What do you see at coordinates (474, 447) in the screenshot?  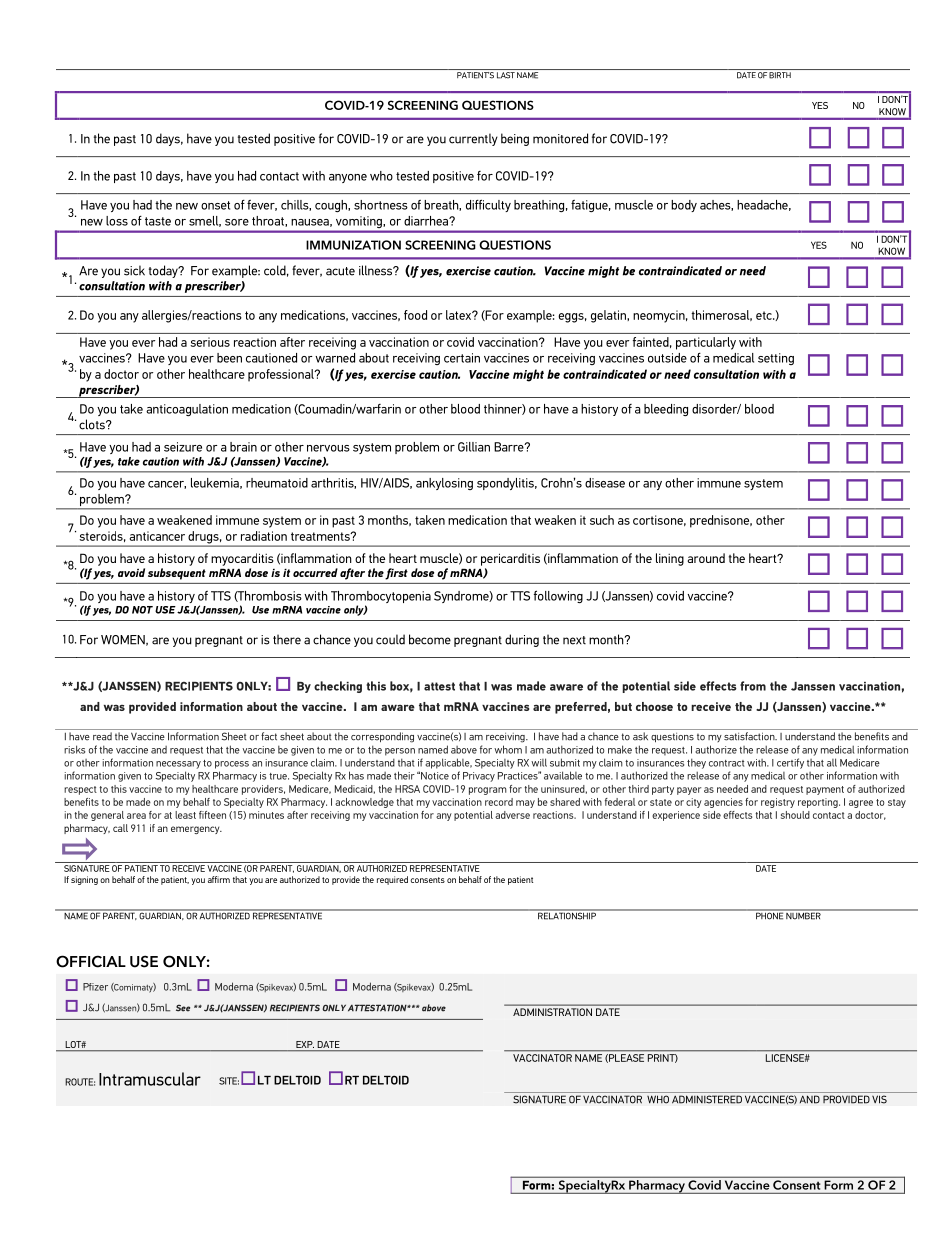 I see `Gillian` at bounding box center [474, 447].
